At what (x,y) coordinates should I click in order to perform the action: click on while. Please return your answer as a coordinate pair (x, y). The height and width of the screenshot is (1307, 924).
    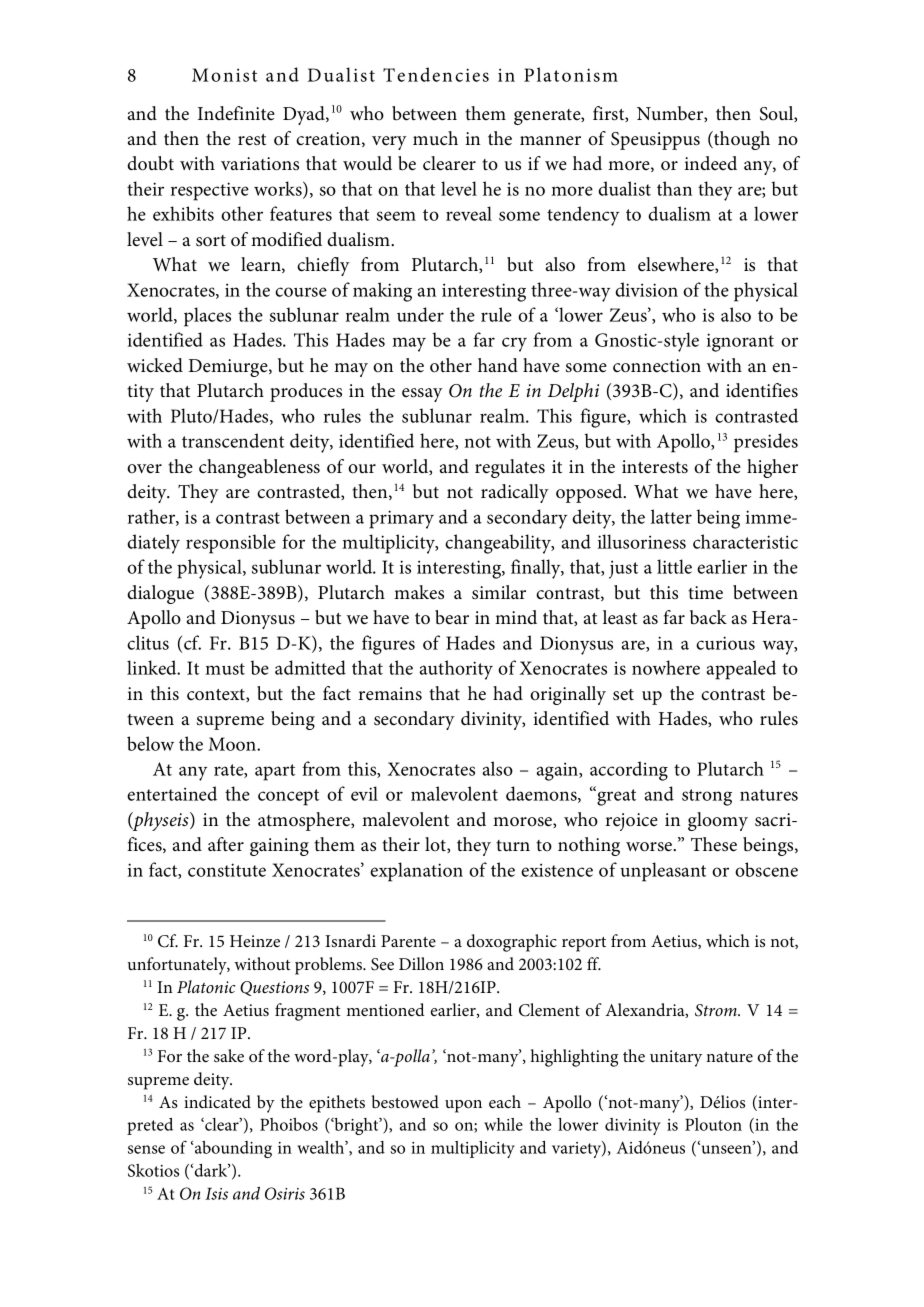
    Looking at the image, I should click on (503, 1124).
